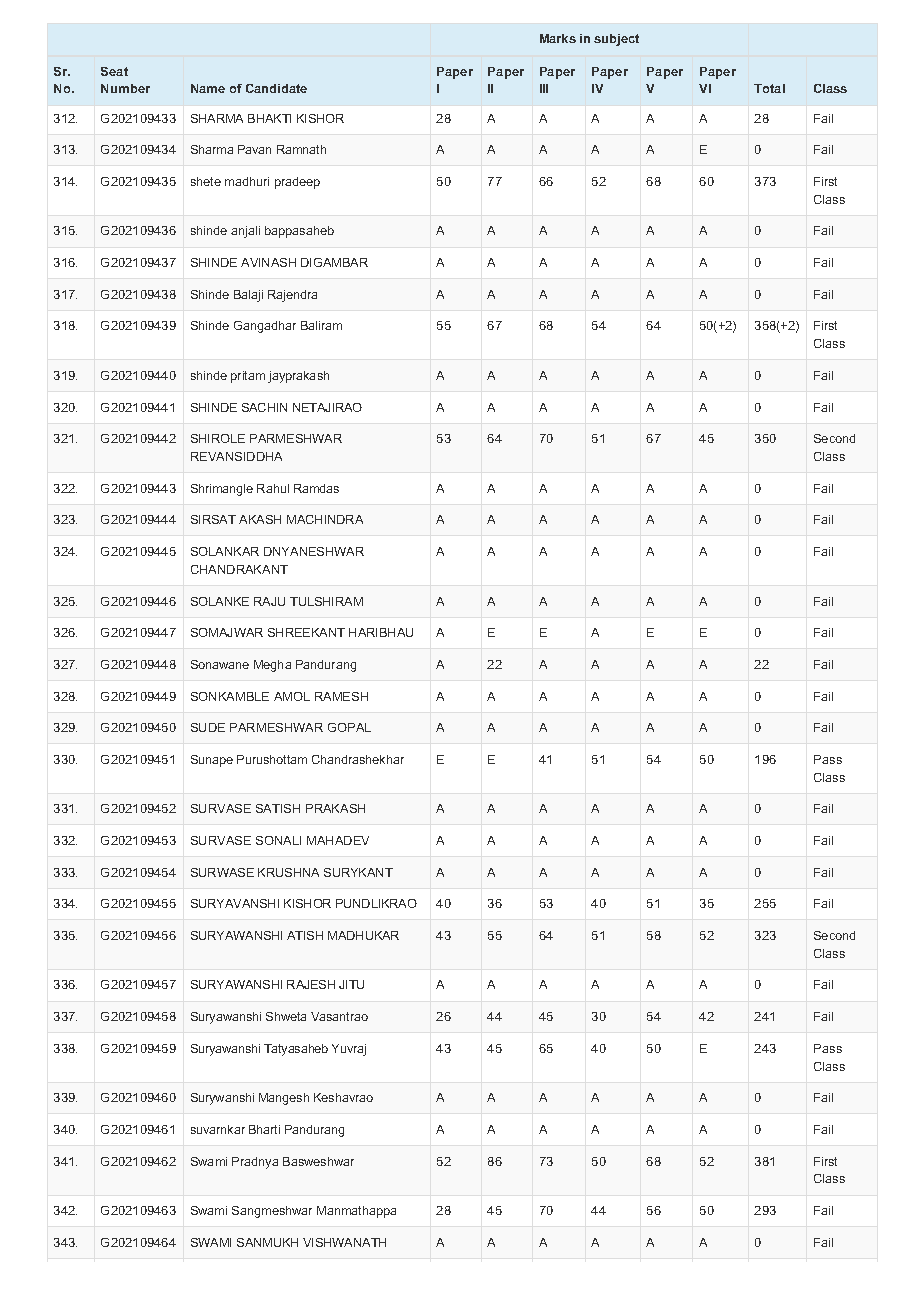 The height and width of the document is (1308, 924). Describe the element at coordinates (769, 88) in the document. I see `Total` at that location.
